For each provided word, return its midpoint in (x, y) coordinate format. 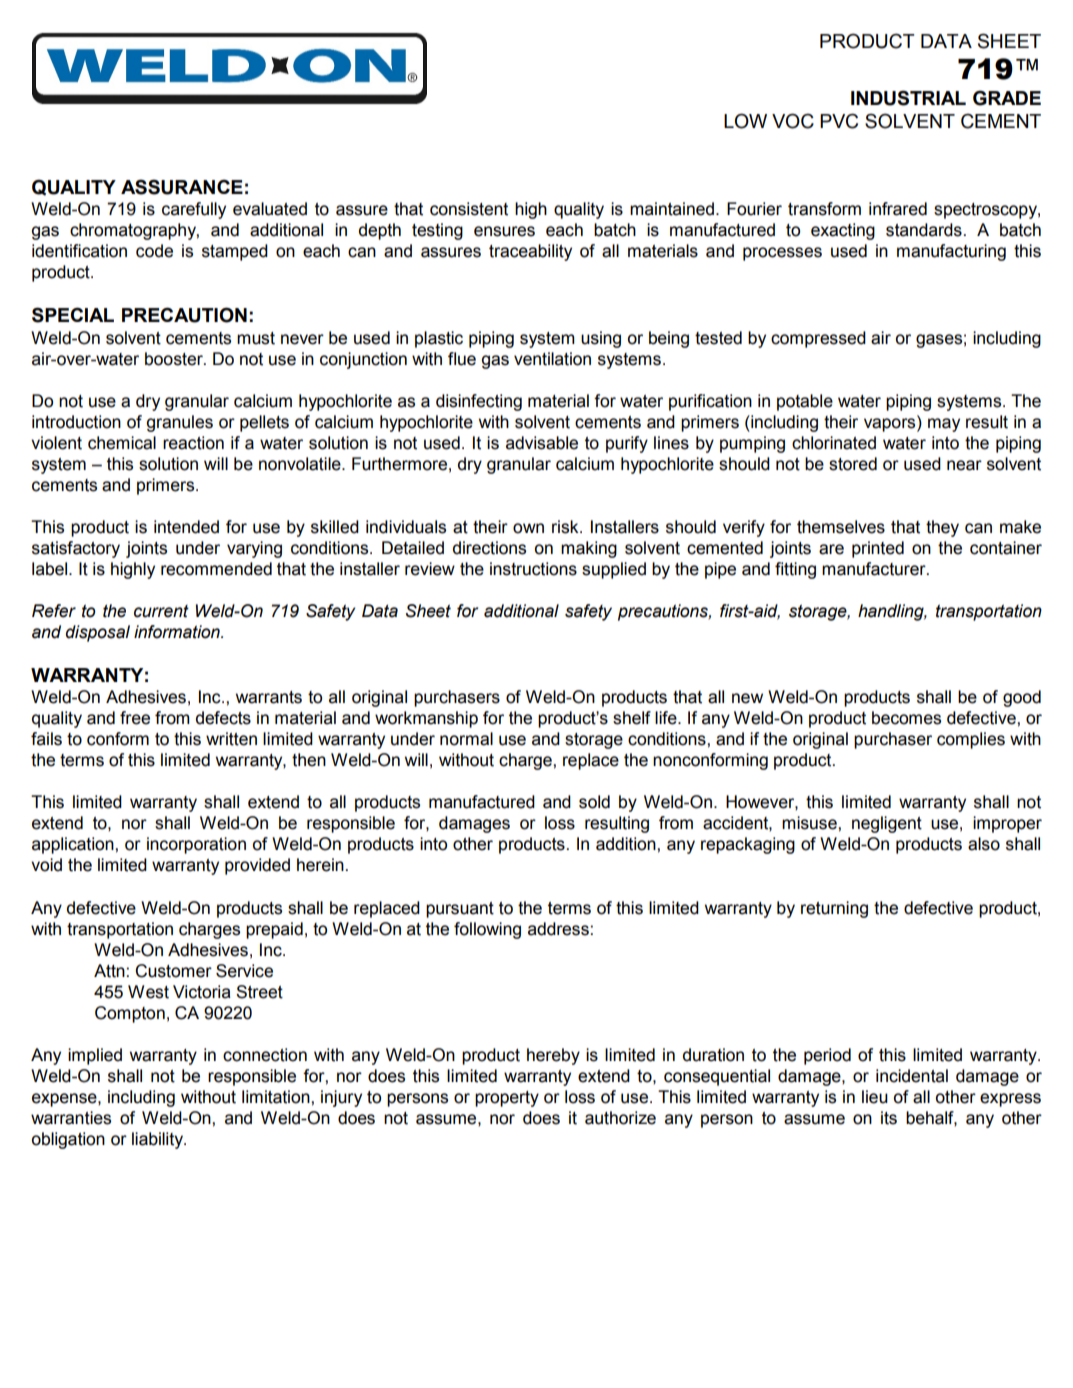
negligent (887, 824)
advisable (542, 443)
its (889, 1118)
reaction (193, 443)
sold (594, 802)
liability (159, 1140)
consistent (469, 209)
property (507, 1099)
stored (853, 464)
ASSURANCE (182, 187)
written (231, 739)
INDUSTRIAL (908, 98)
